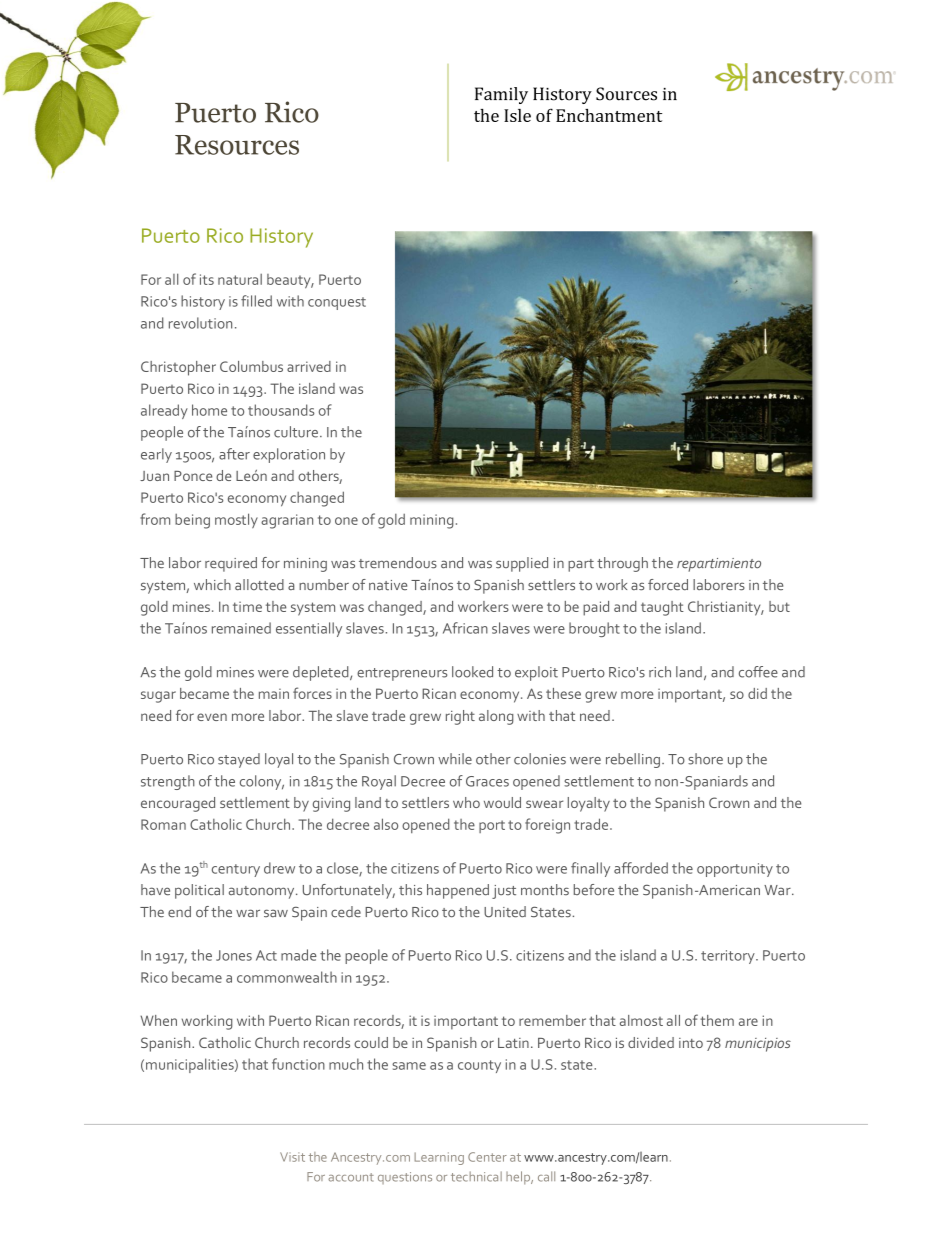 Image resolution: width=952 pixels, height=1233 pixels. Describe the element at coordinates (247, 606) in the screenshot. I see `time` at that location.
